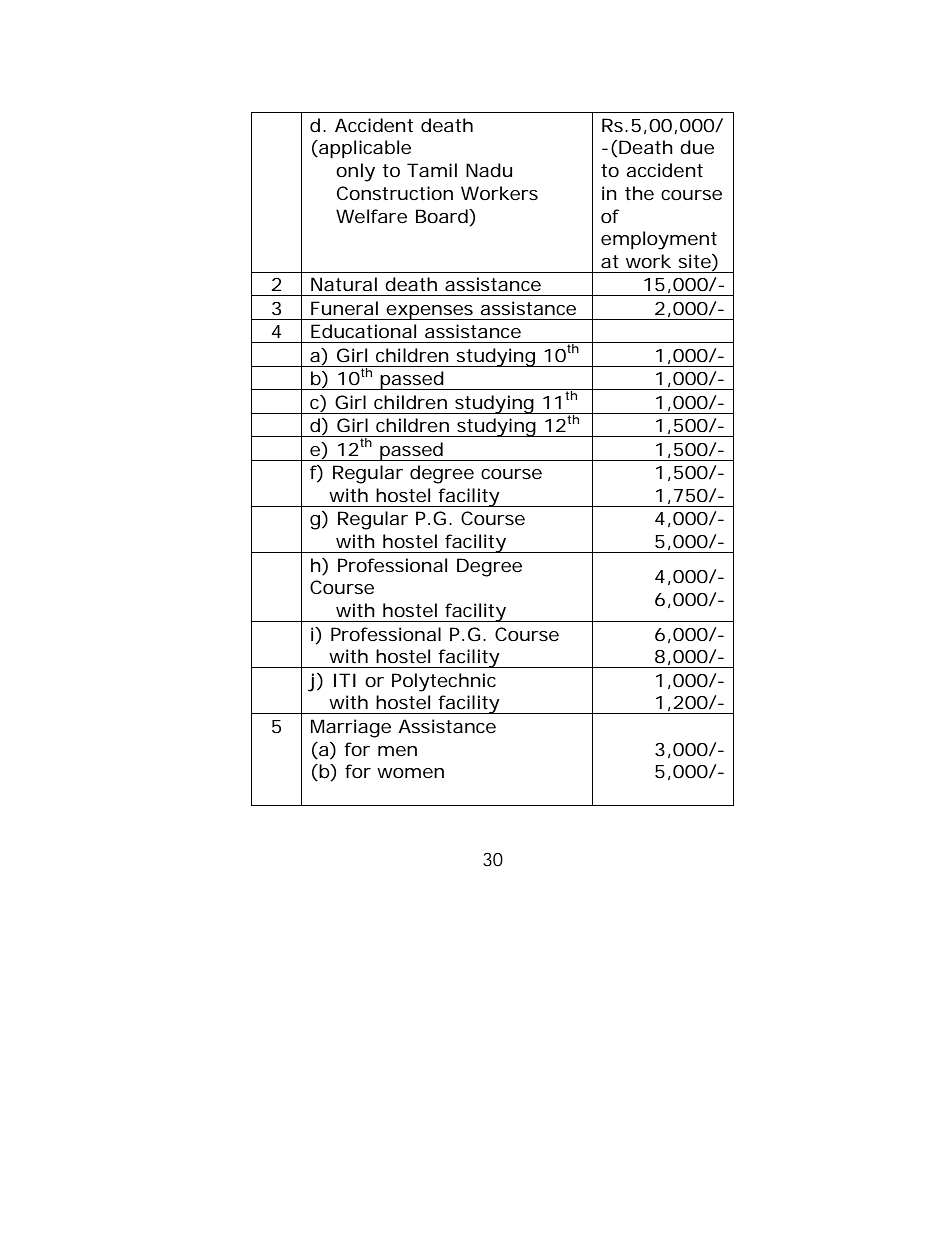 This document has height=1233, width=952. What do you see at coordinates (364, 149) in the document?
I see `applicable` at bounding box center [364, 149].
